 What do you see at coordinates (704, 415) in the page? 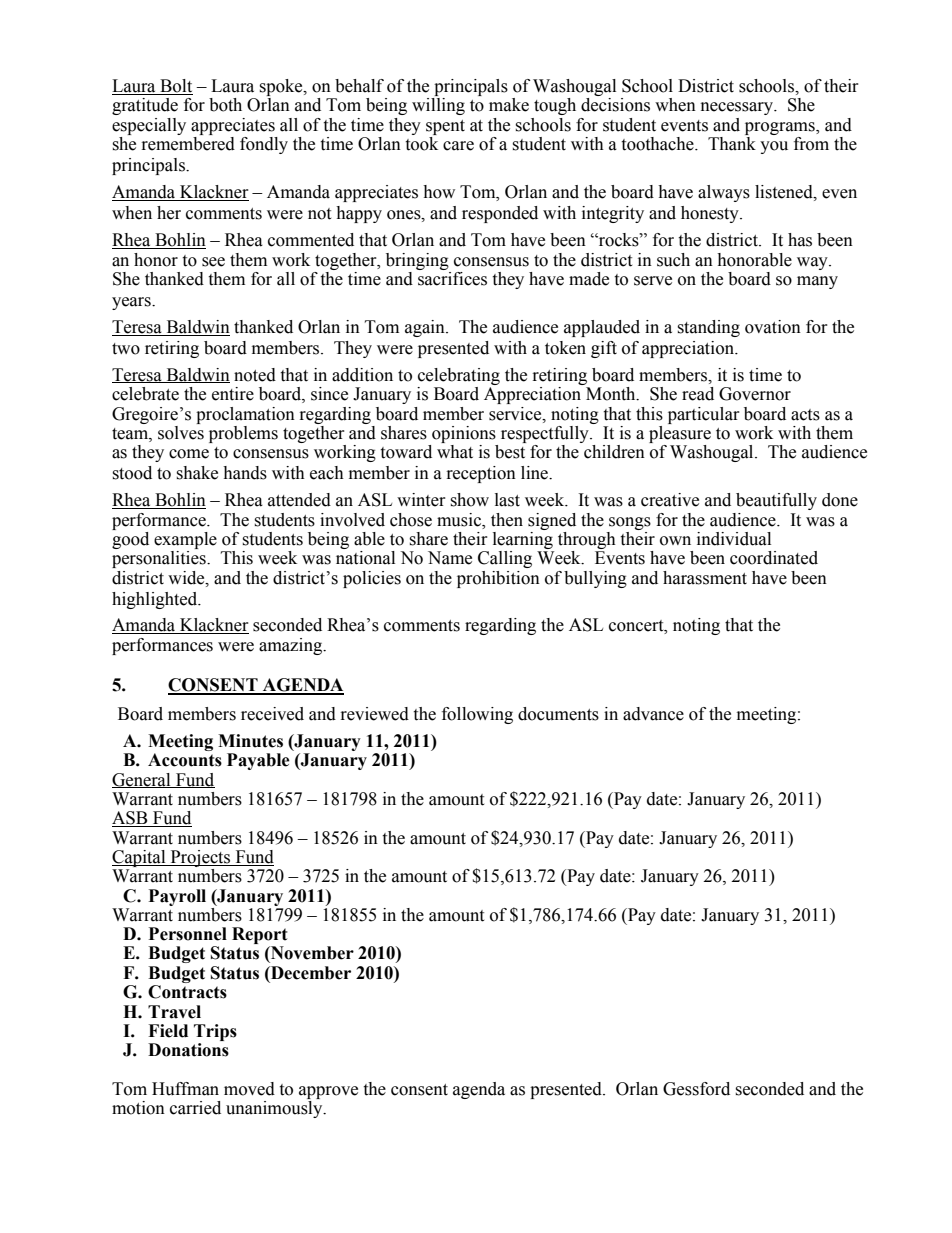
I see `particular` at bounding box center [704, 415].
